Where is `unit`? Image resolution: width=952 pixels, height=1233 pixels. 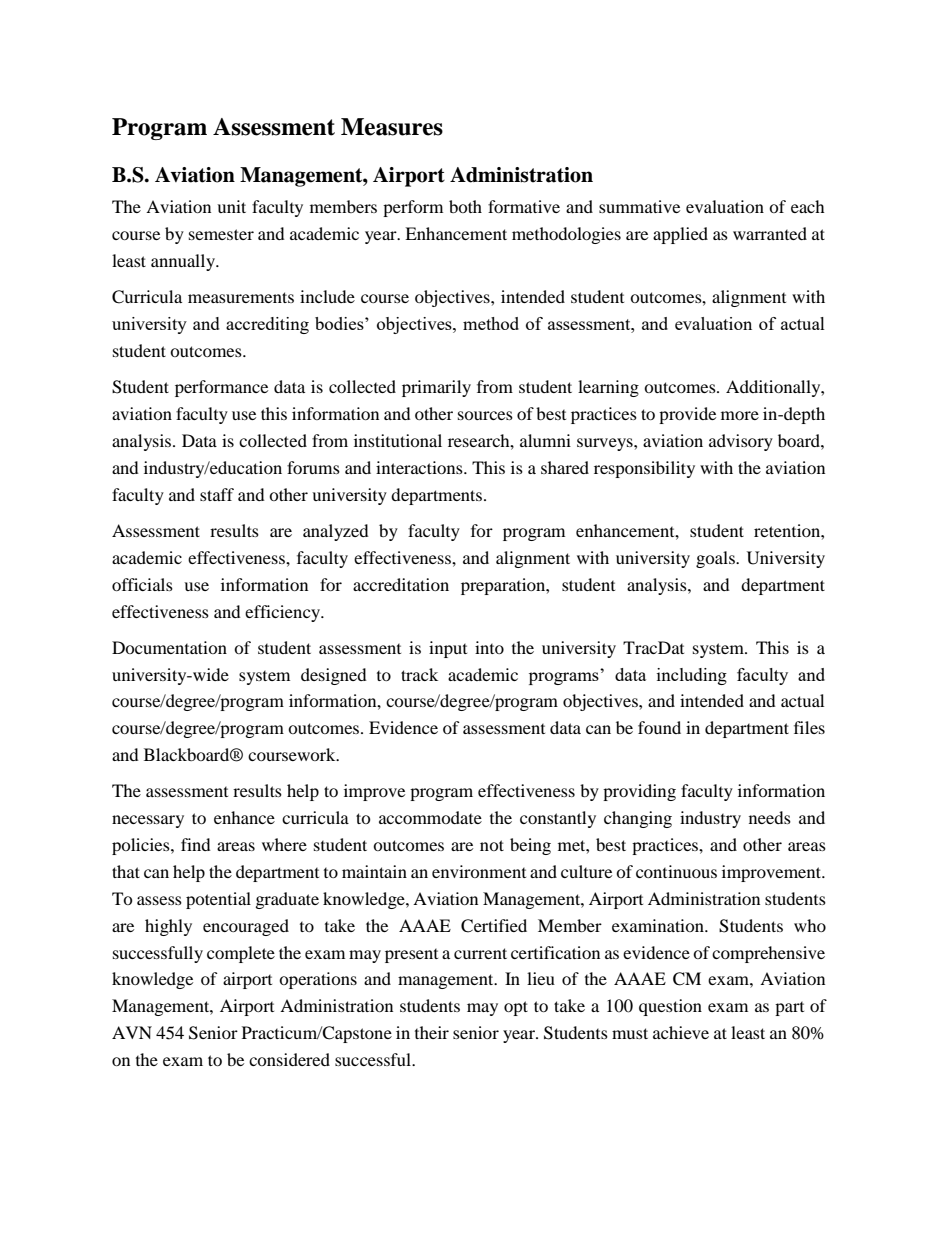 unit is located at coordinates (231, 206).
